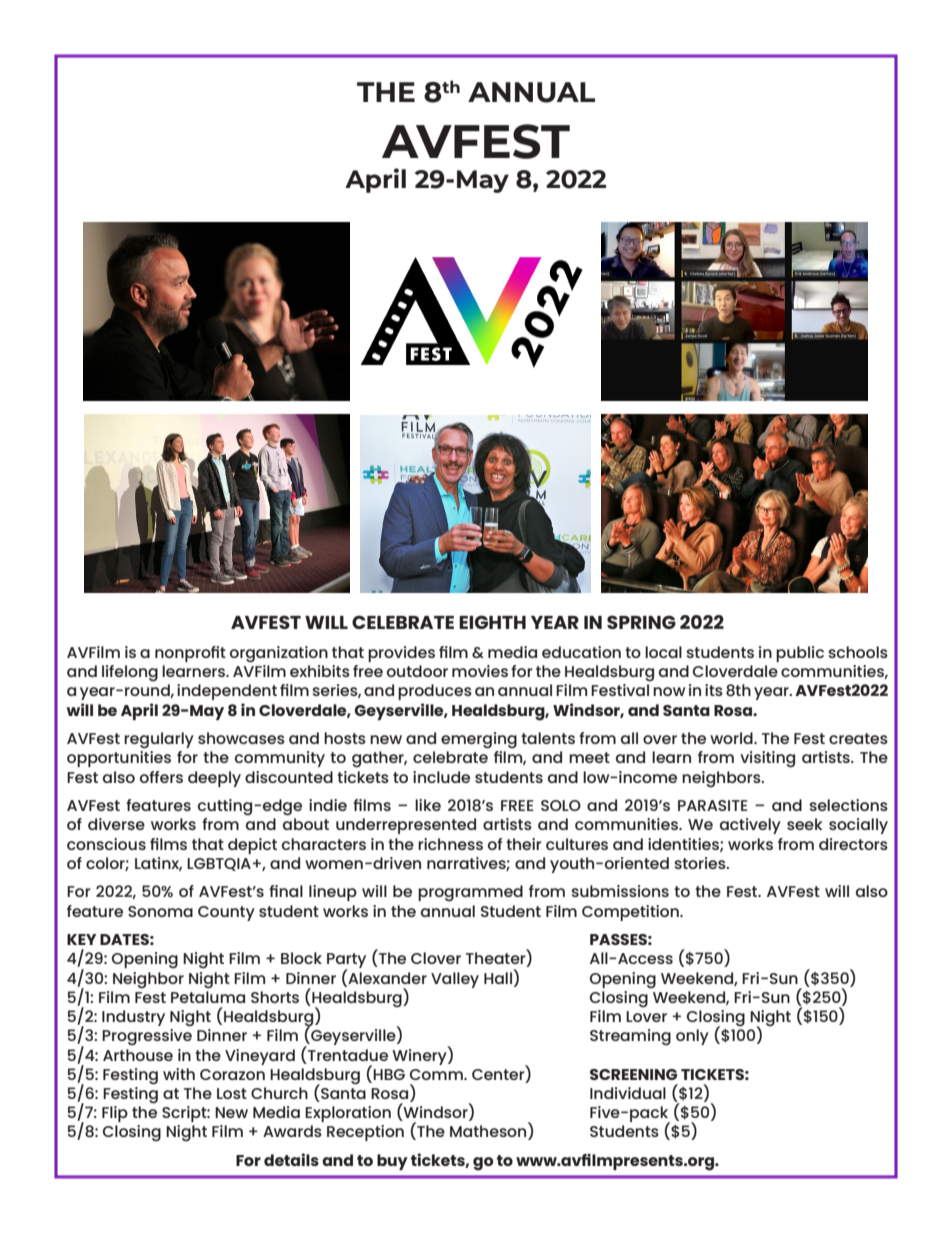  What do you see at coordinates (470, 893) in the screenshot?
I see `programmed` at bounding box center [470, 893].
